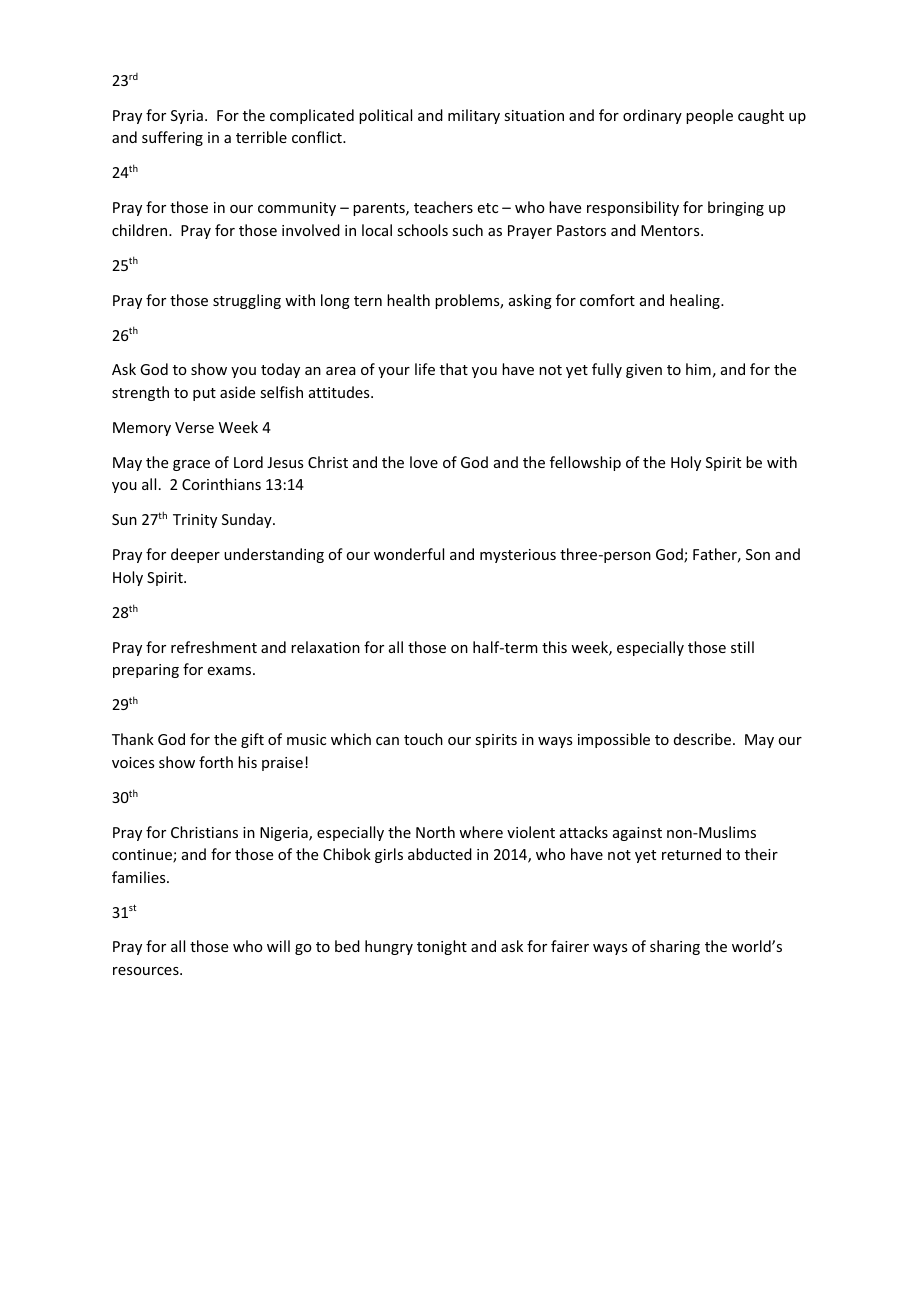  Describe the element at coordinates (709, 116) in the document. I see `people` at that location.
